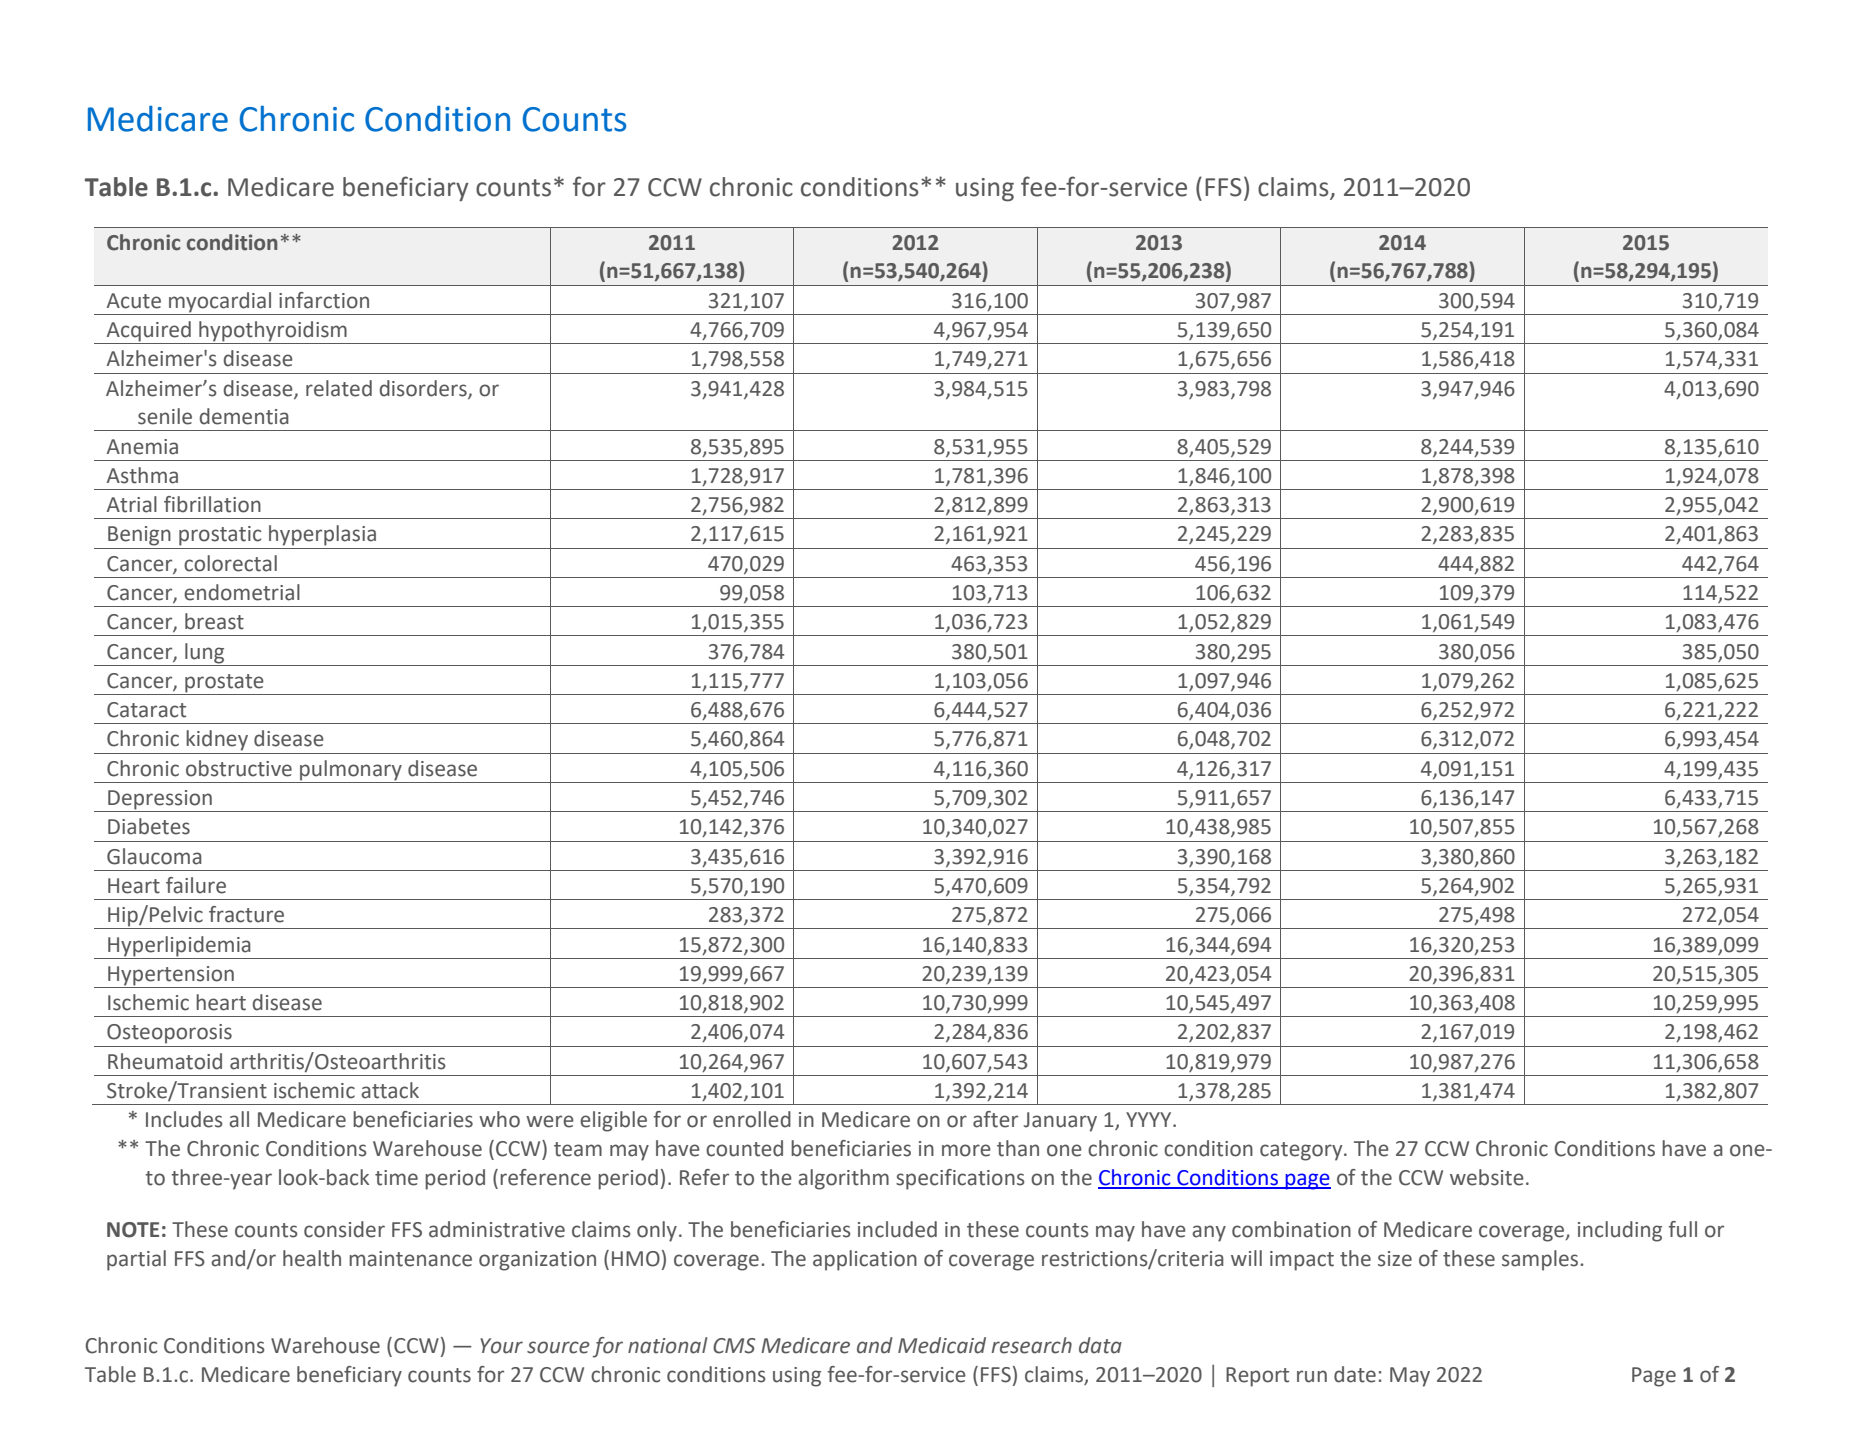  Describe the element at coordinates (501, 1346) in the image. I see `Your` at that location.
